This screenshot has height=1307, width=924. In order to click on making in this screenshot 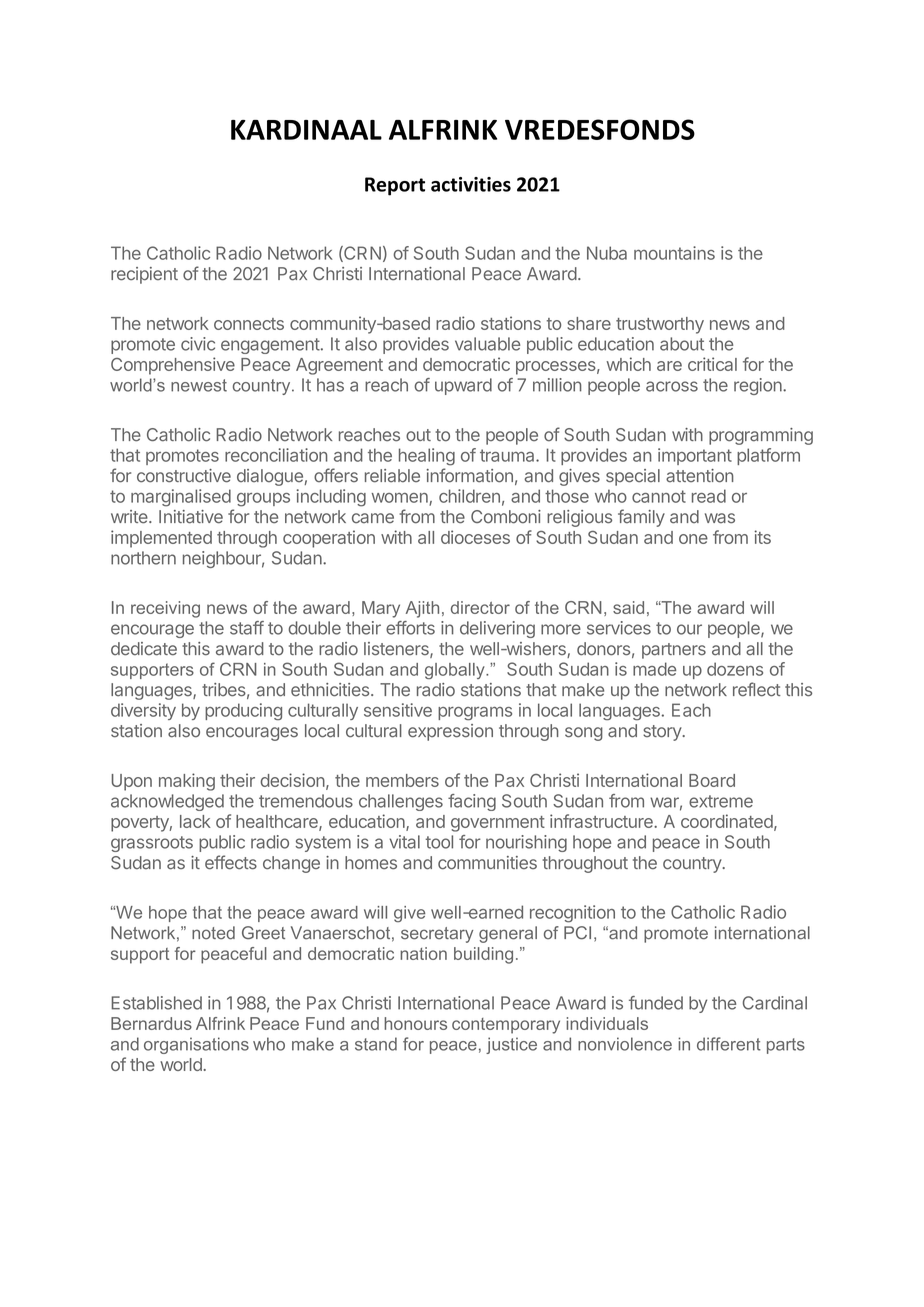, I will do `click(187, 782)`.
